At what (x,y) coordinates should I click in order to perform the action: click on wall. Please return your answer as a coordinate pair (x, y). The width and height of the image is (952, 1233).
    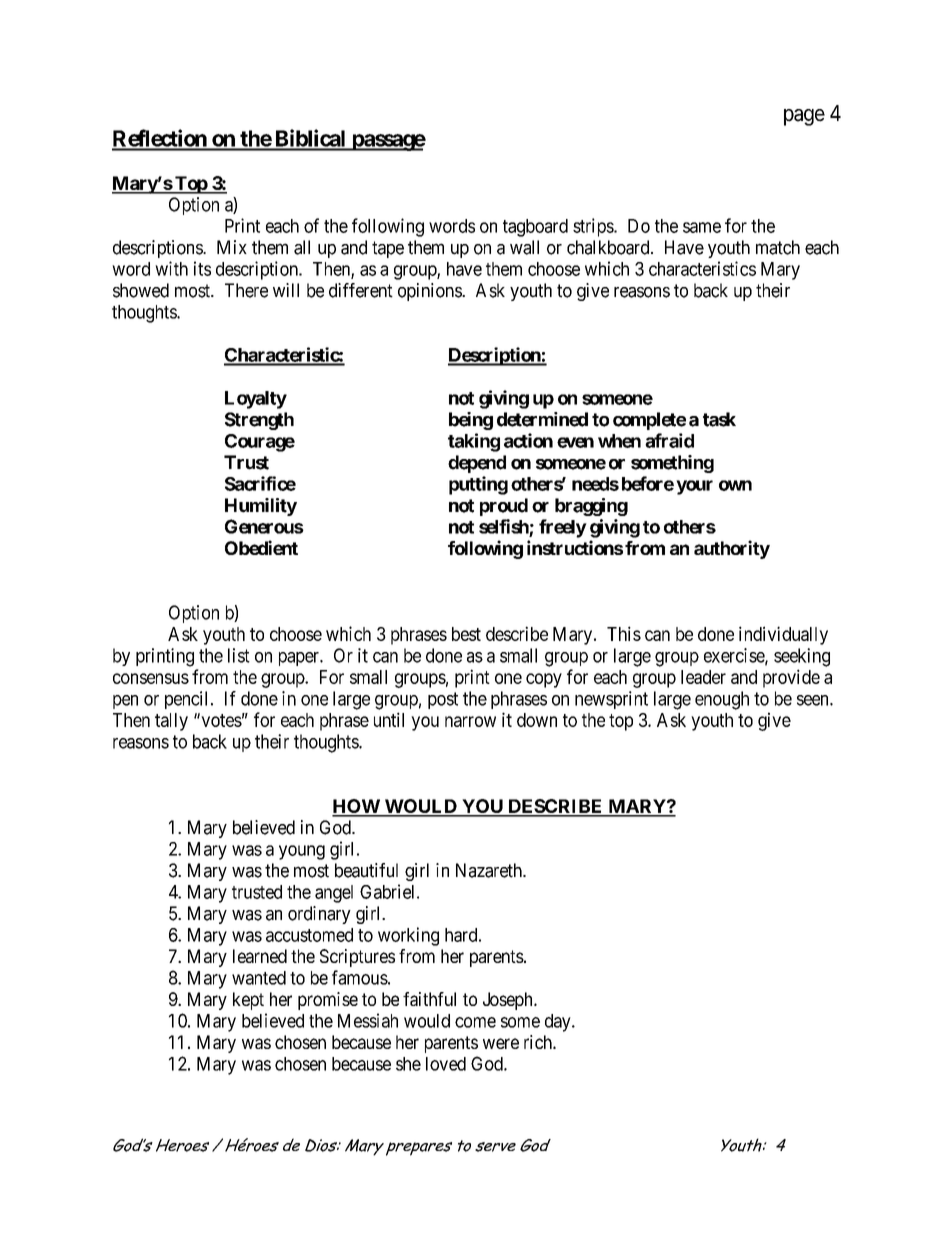
    Looking at the image, I should click on (524, 247).
